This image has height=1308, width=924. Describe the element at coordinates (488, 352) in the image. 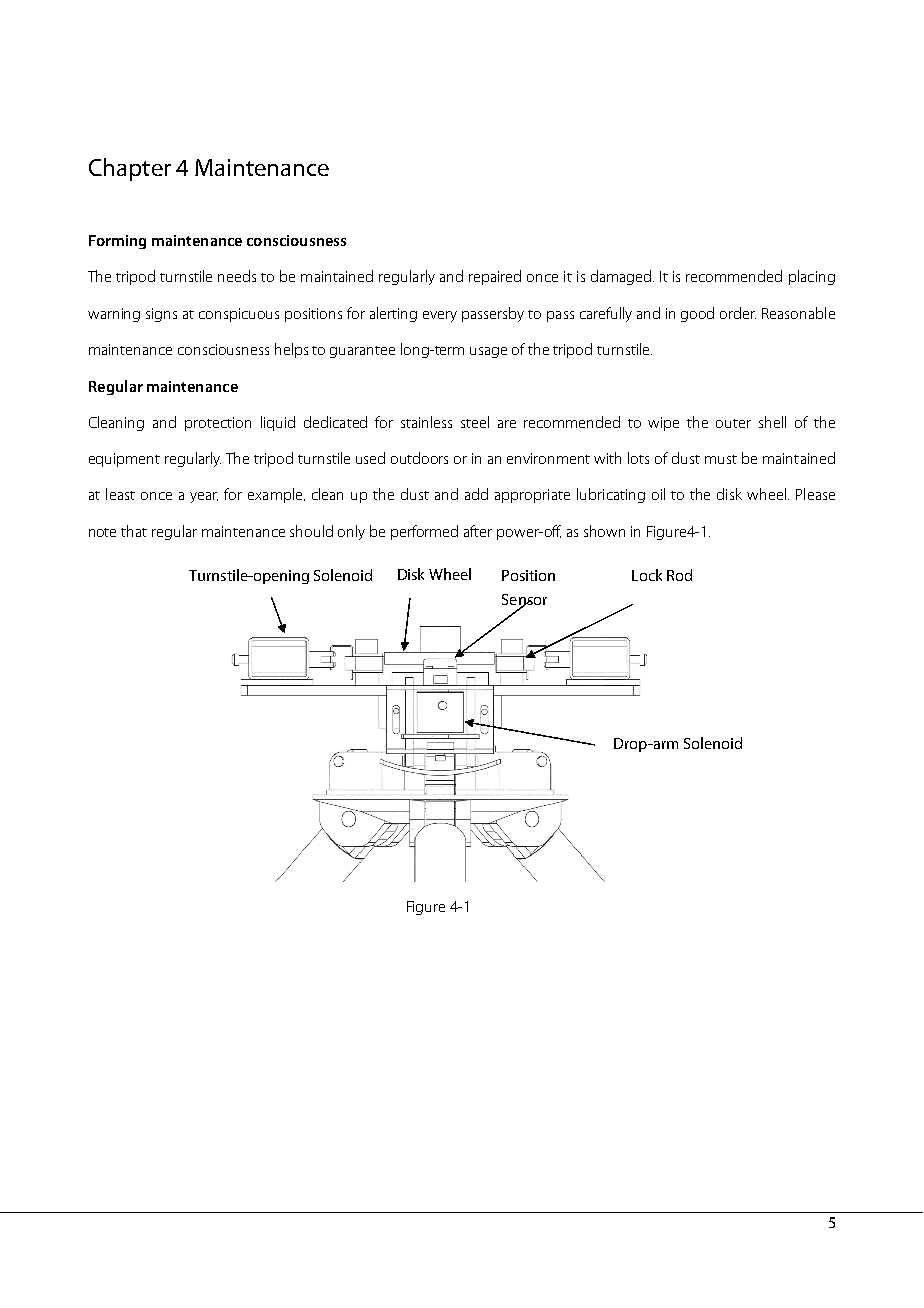

I see `usage` at that location.
